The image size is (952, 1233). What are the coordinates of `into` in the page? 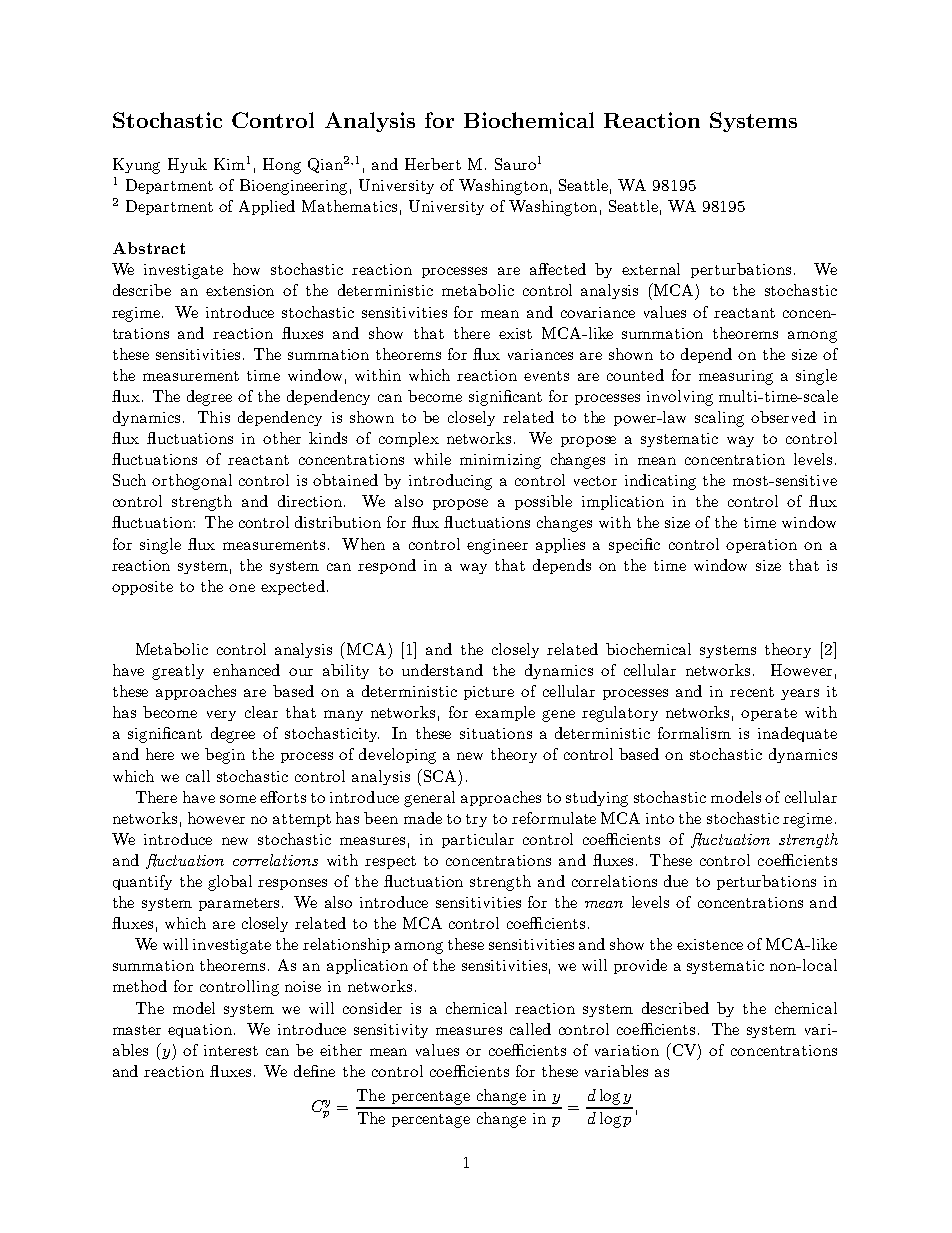 It's located at (660, 818).
